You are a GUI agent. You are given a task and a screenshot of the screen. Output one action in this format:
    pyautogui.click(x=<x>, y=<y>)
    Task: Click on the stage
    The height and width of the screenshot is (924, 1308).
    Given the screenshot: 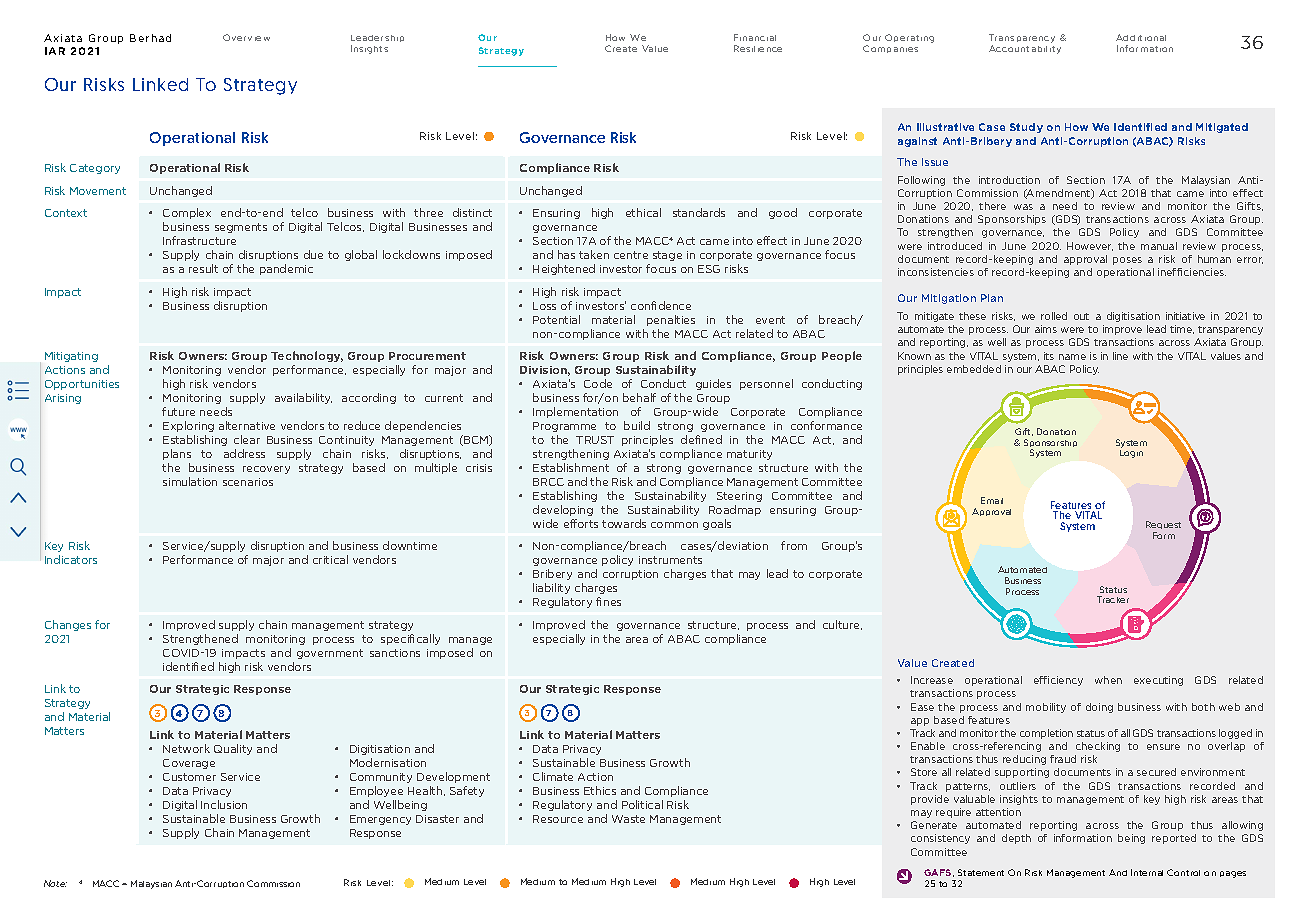 What is the action you would take?
    pyautogui.click(x=667, y=256)
